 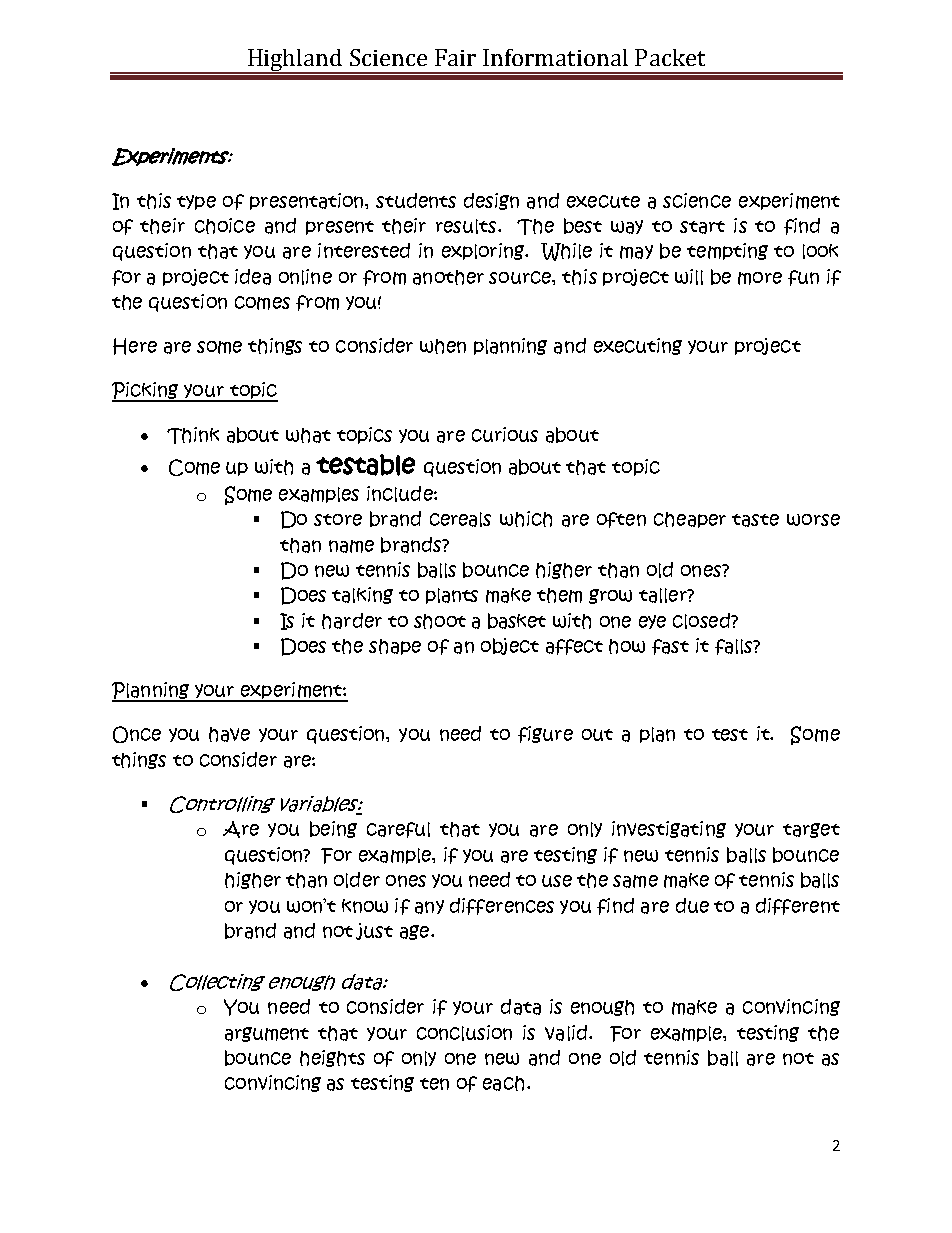 I want to click on conclusion, so click(x=464, y=1033).
